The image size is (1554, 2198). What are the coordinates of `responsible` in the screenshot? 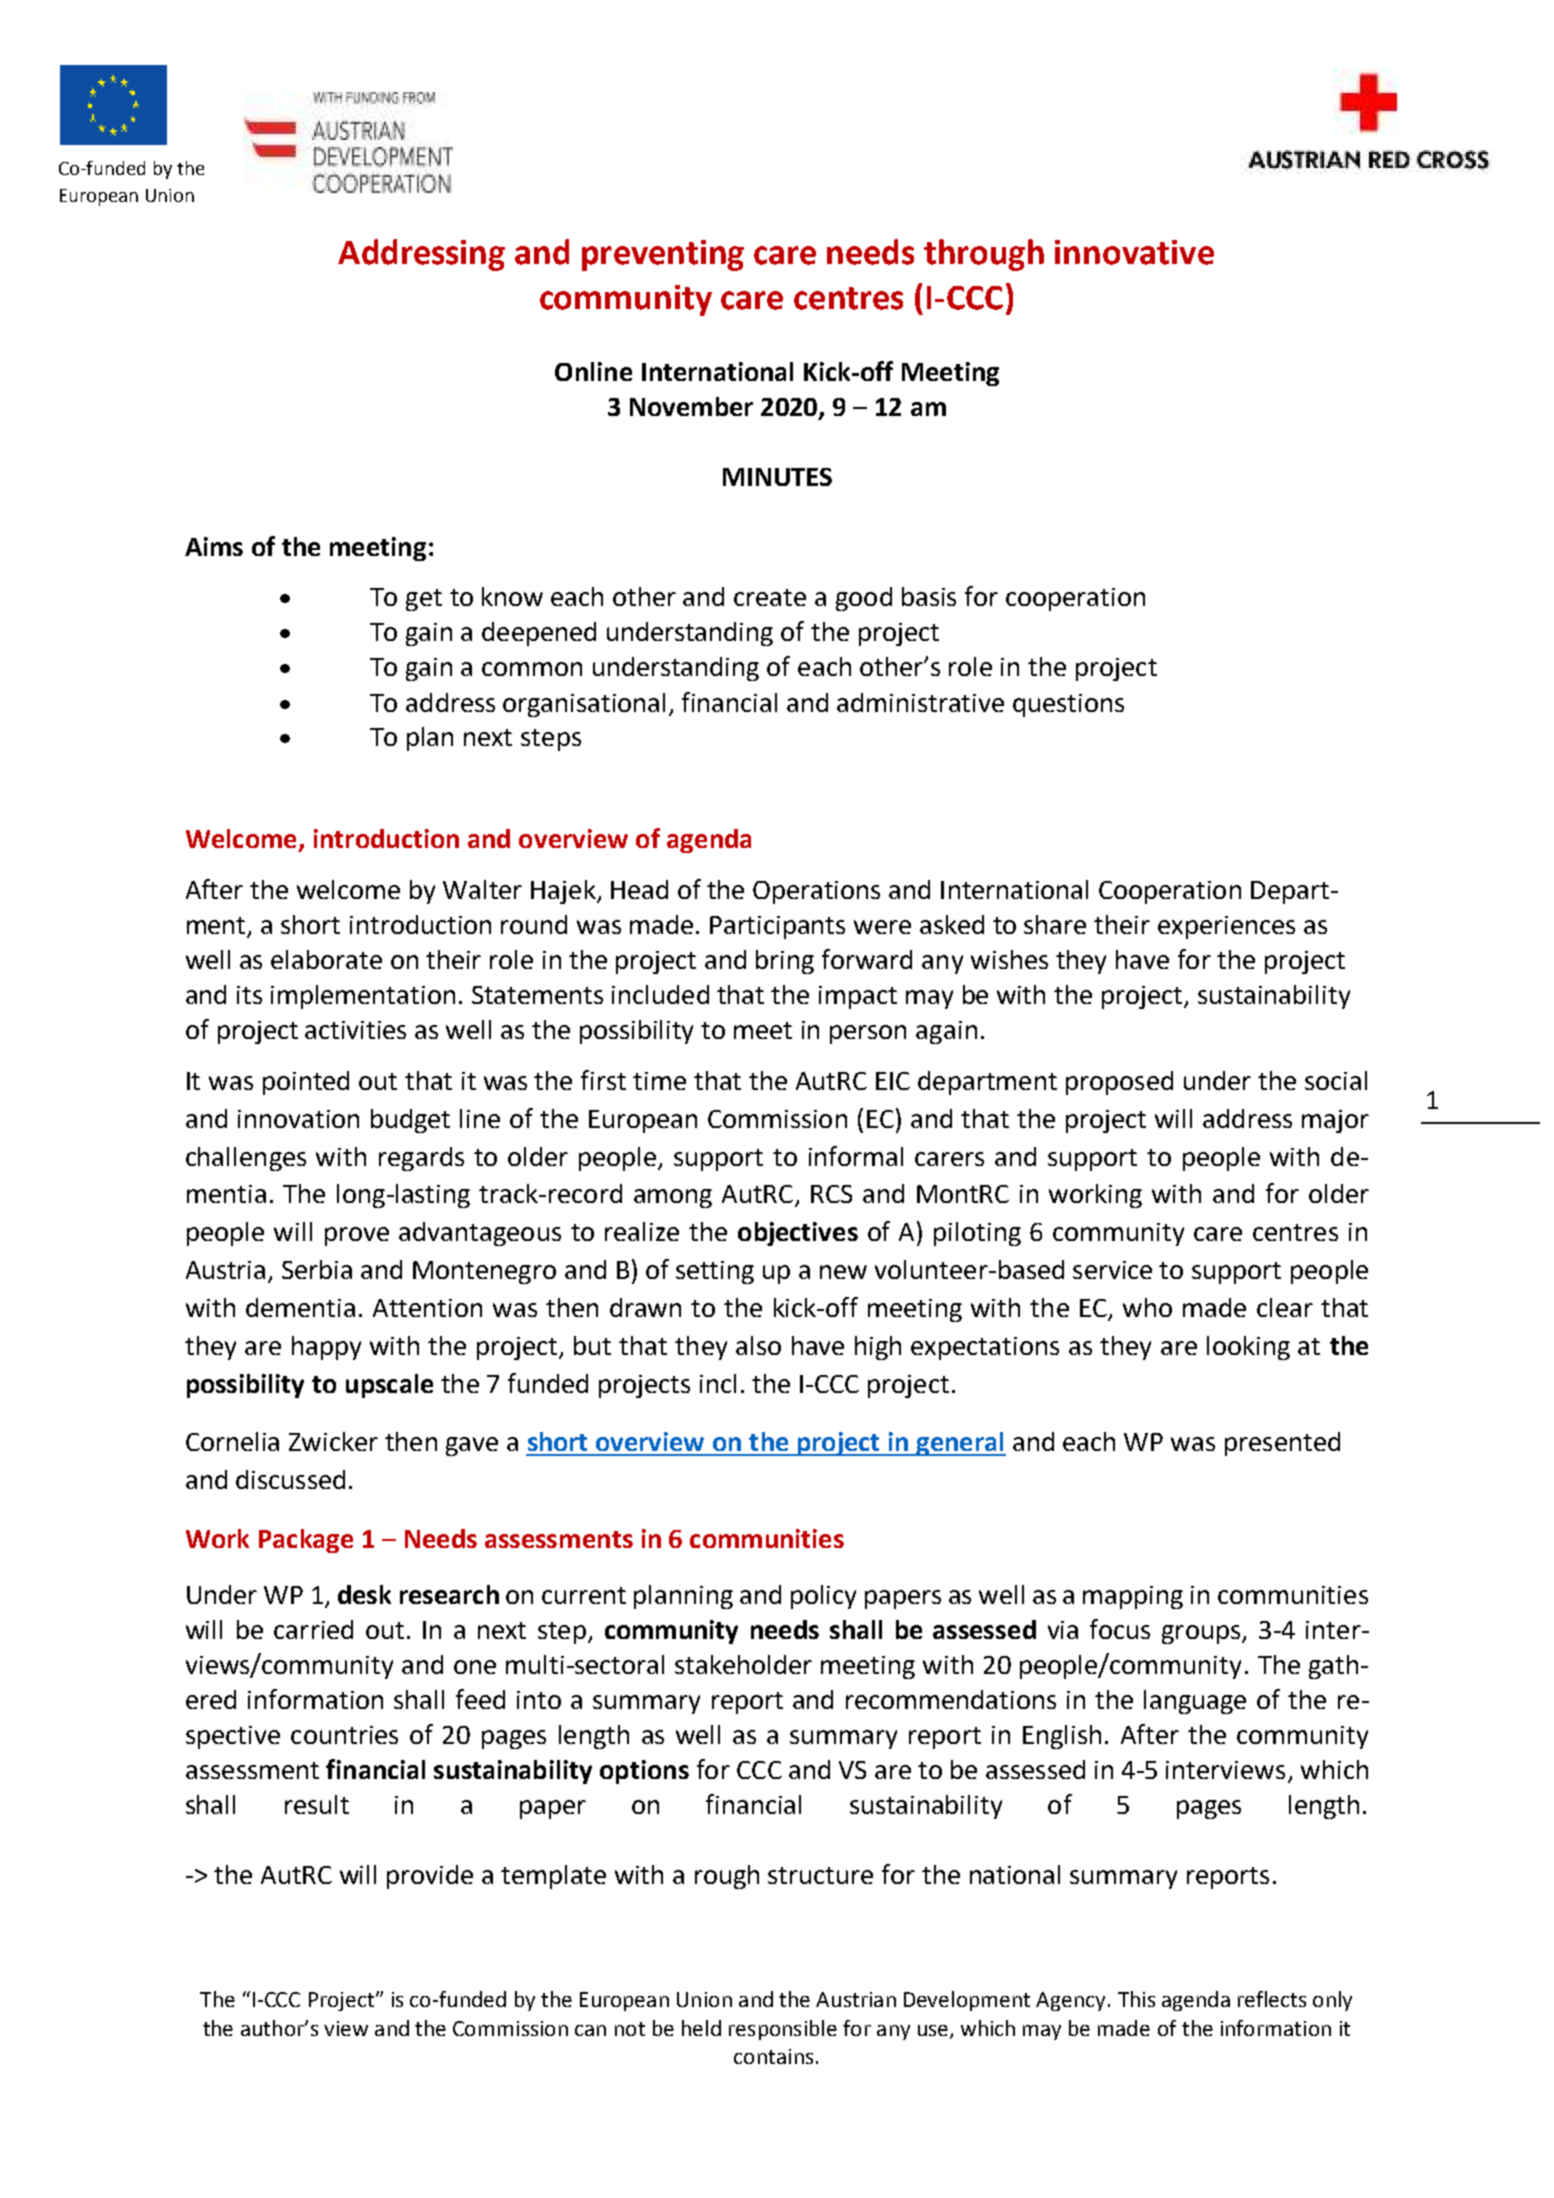 It's located at (783, 2030).
